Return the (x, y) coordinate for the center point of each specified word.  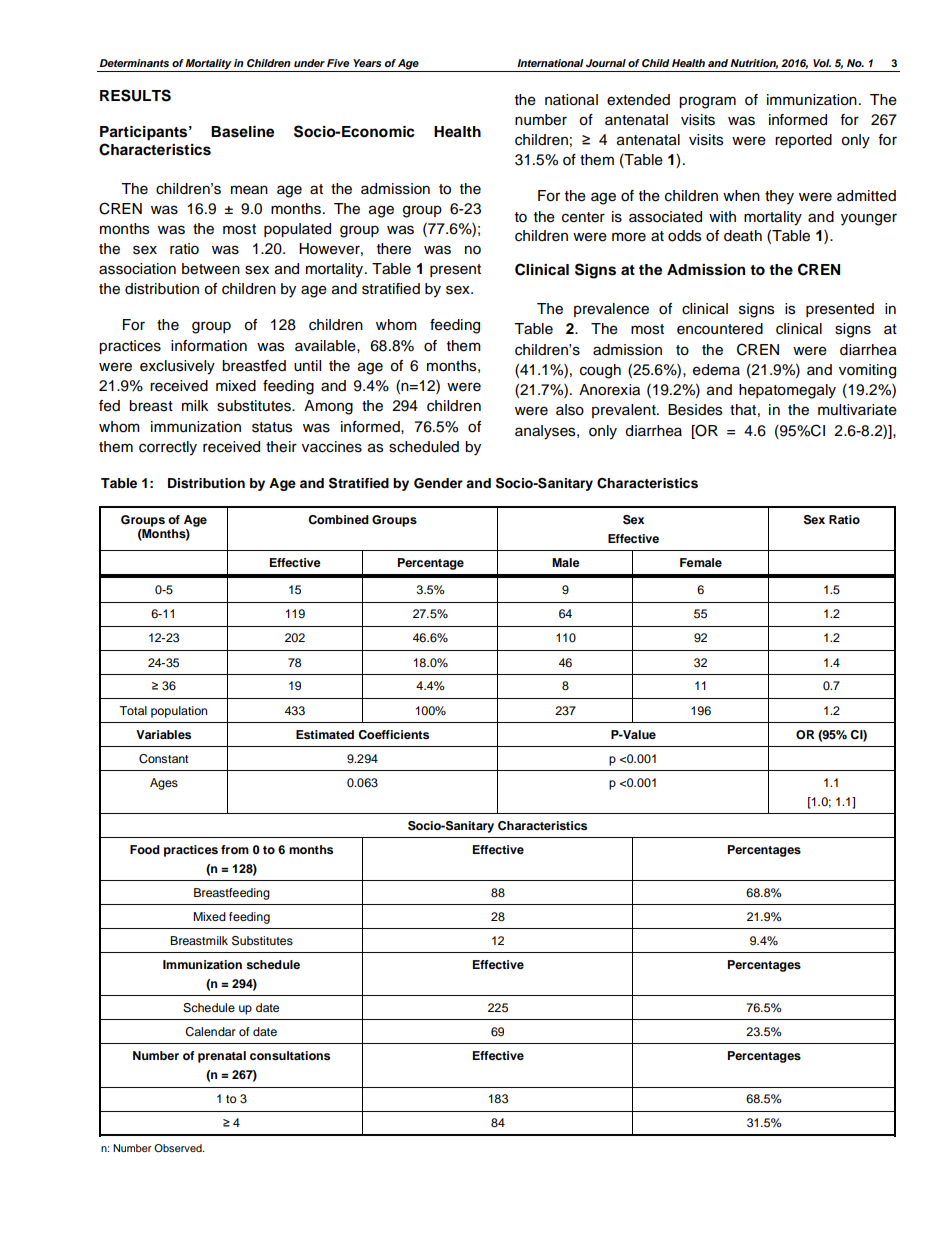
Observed (179, 1148)
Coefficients (393, 735)
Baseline (242, 132)
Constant (164, 759)
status (272, 427)
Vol (822, 63)
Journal (606, 63)
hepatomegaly (787, 391)
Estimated (325, 734)
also (570, 410)
